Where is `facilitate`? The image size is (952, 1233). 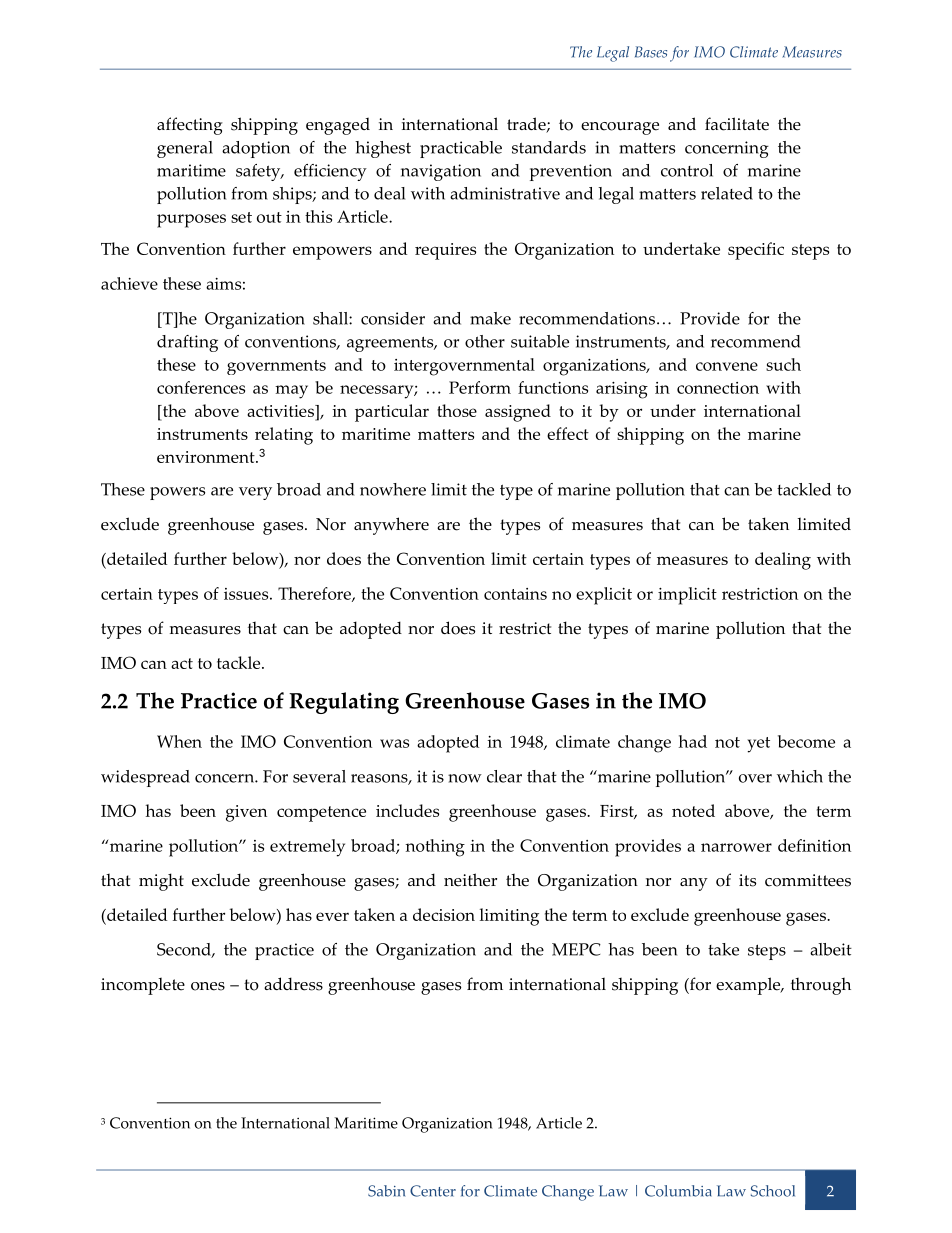
facilitate is located at coordinates (737, 124).
